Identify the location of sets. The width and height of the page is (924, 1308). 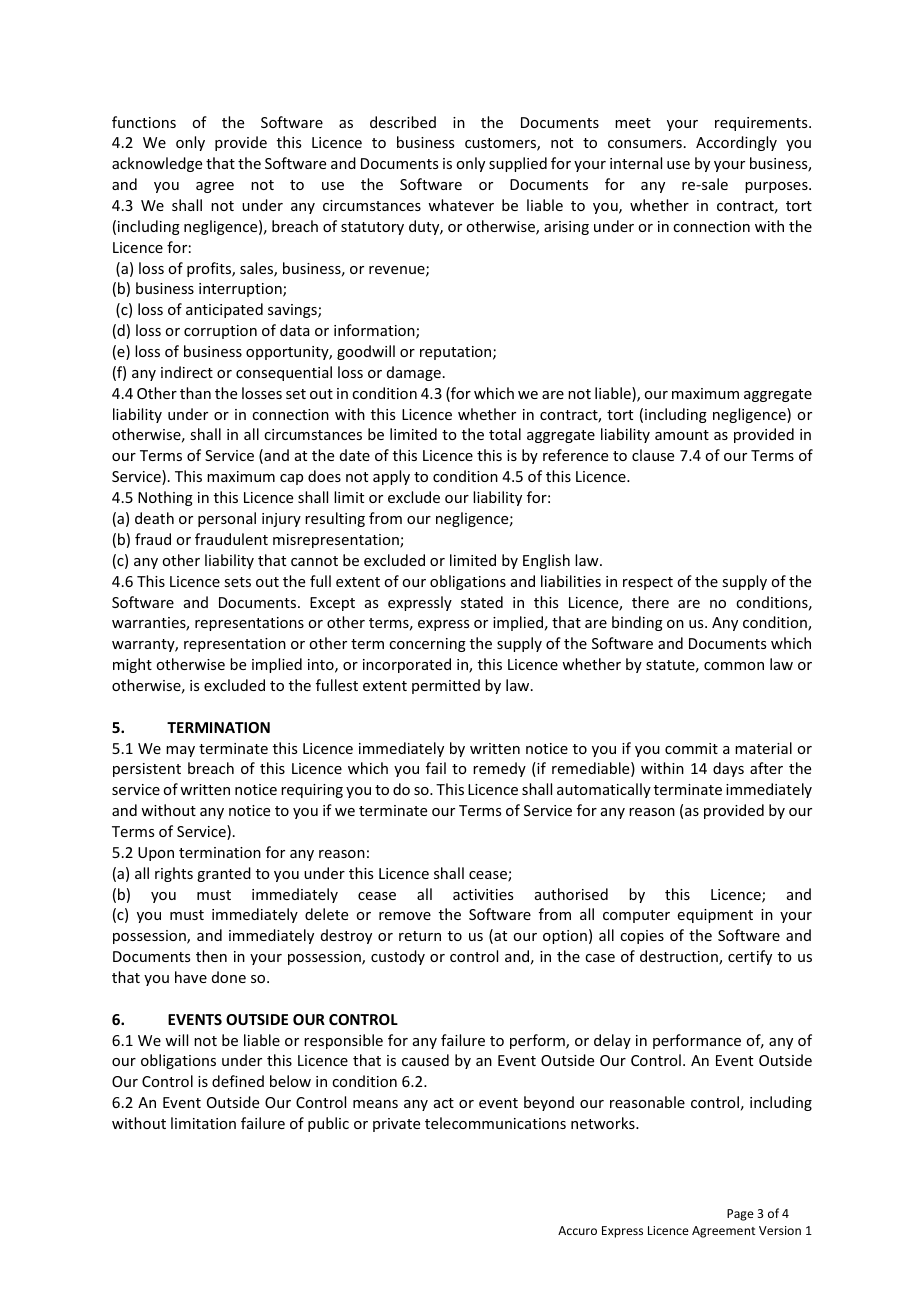
(237, 582).
